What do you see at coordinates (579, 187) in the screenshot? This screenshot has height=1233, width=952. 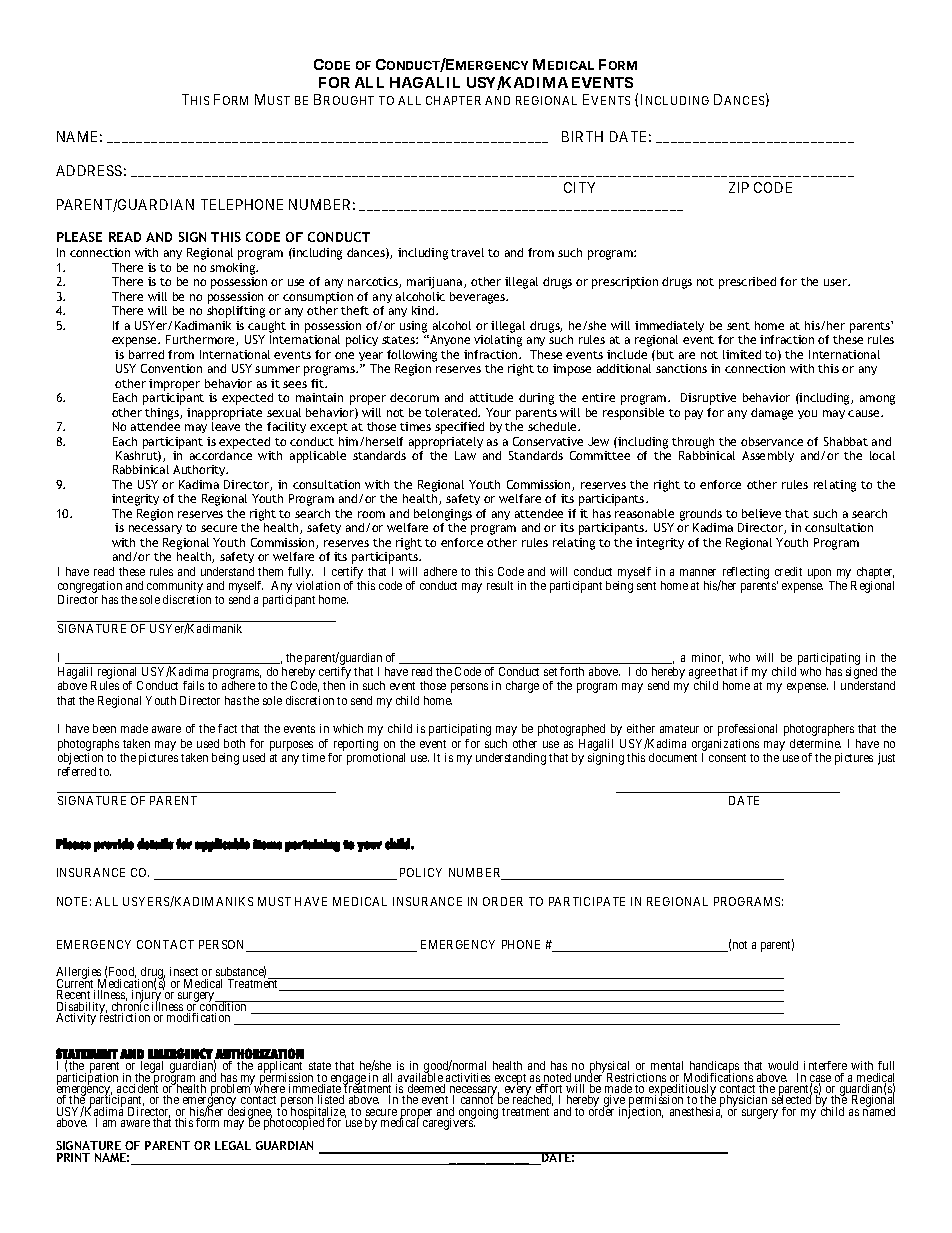 I see `CITY` at bounding box center [579, 187].
